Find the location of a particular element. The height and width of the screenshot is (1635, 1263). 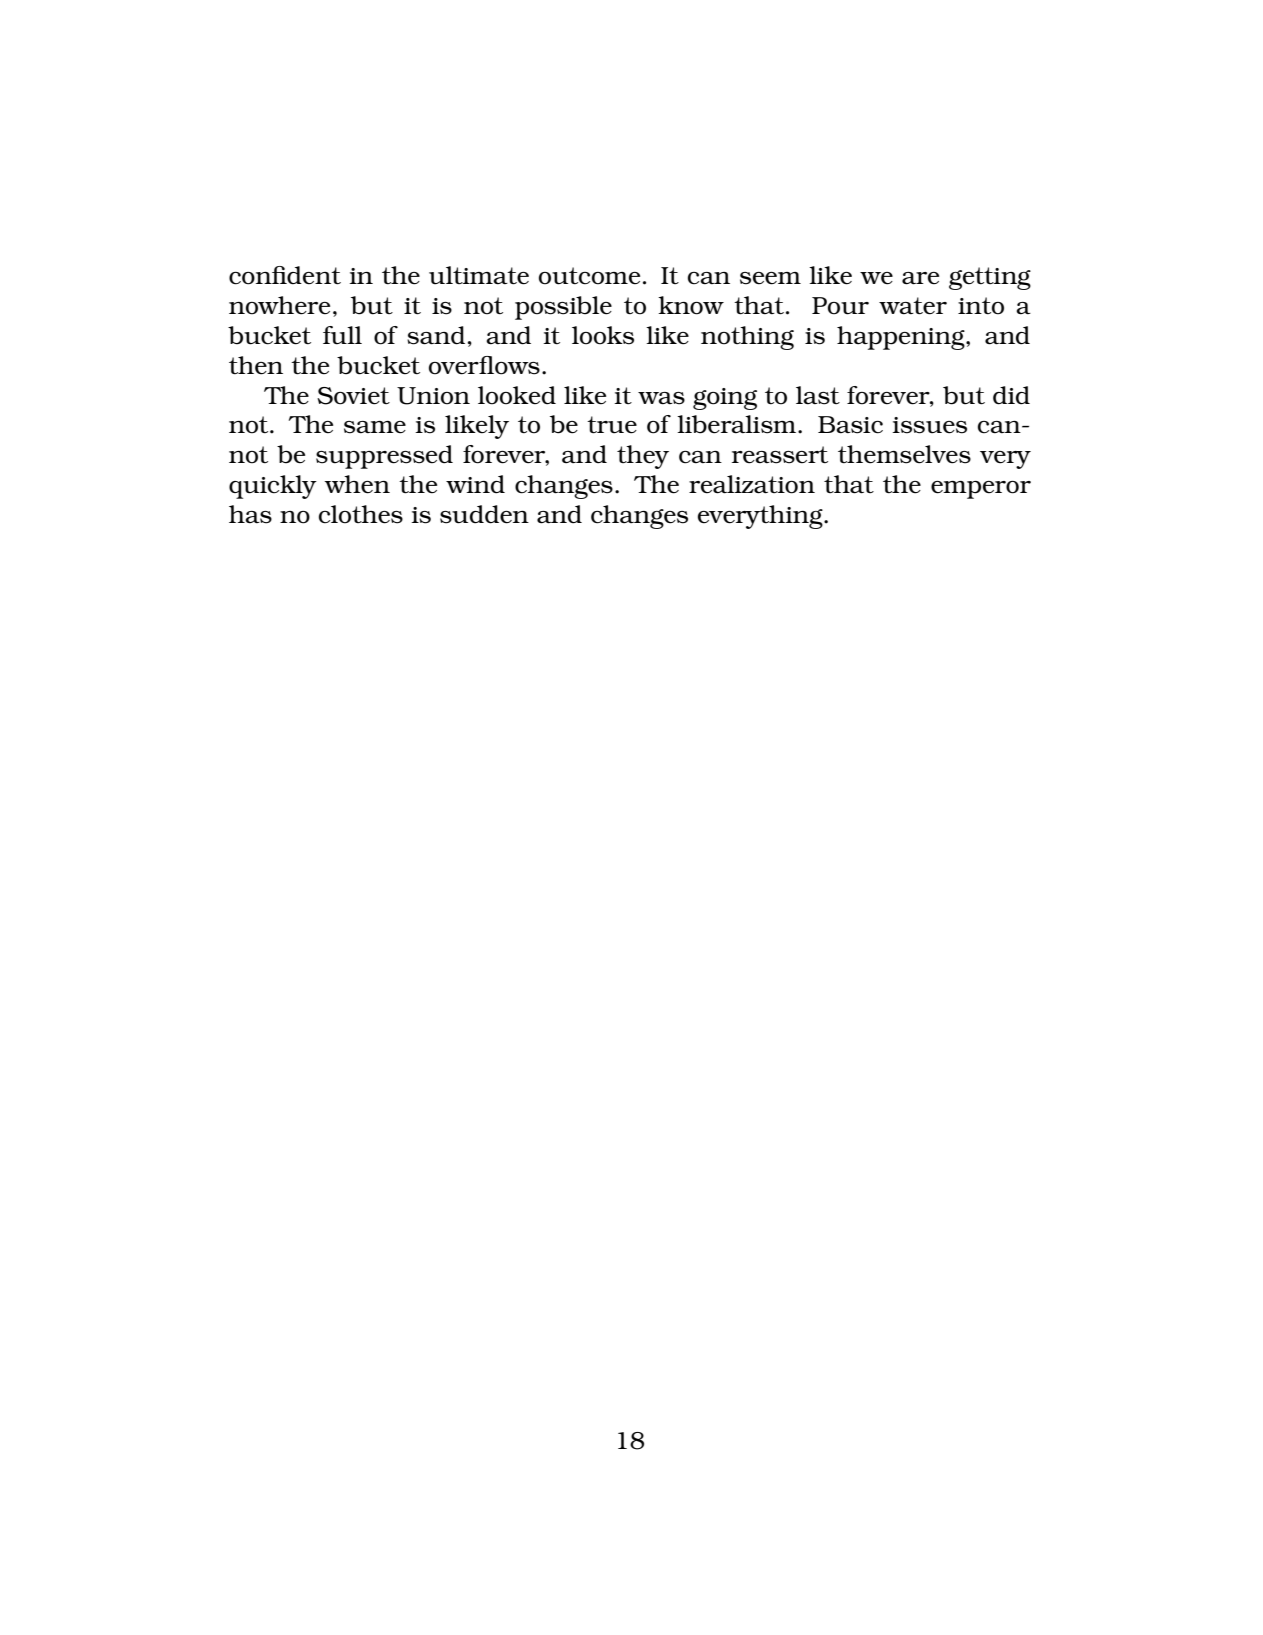

full is located at coordinates (342, 335).
